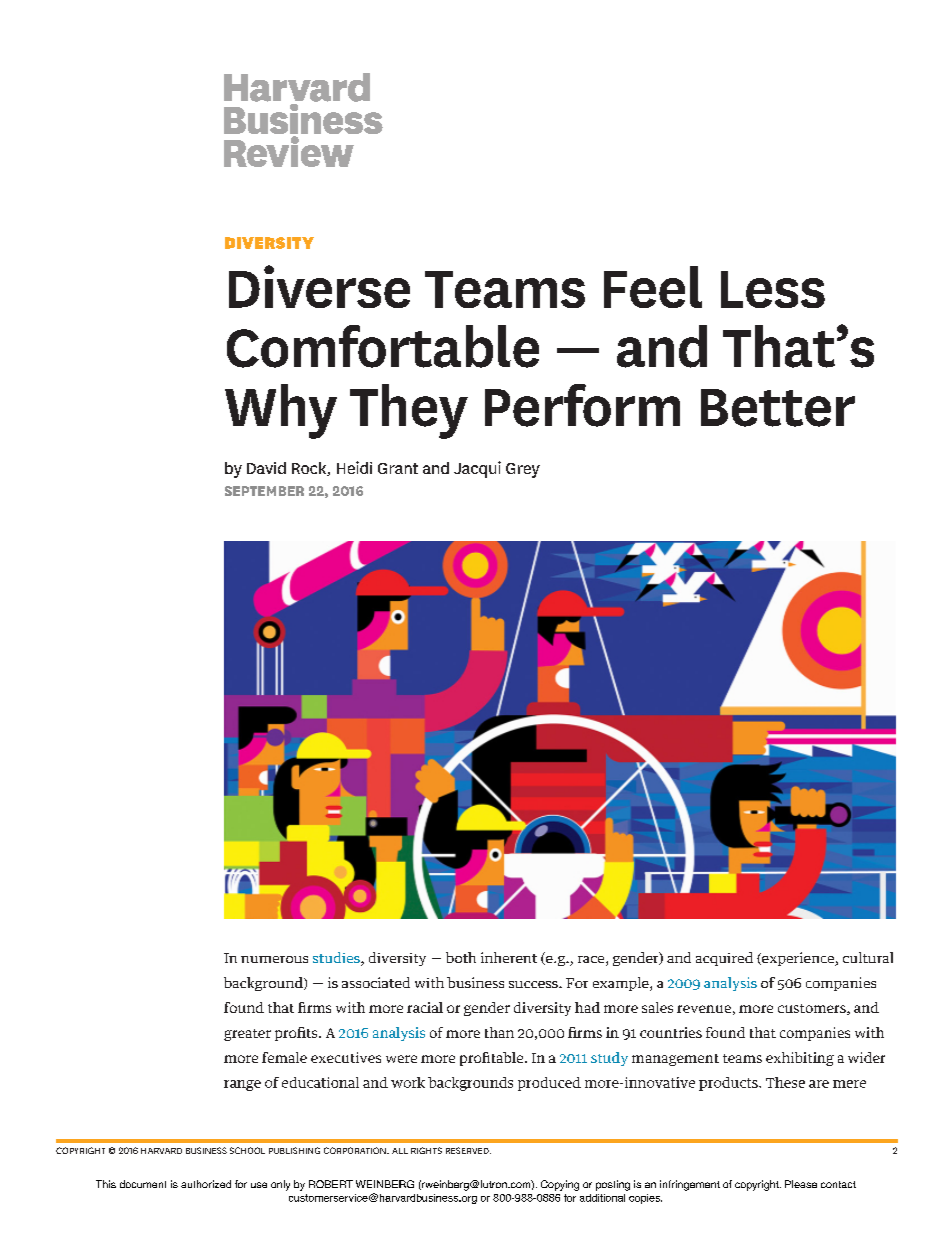 This screenshot has height=1233, width=952. Describe the element at coordinates (264, 491) in the screenshot. I see `SEPTEMBER` at that location.
